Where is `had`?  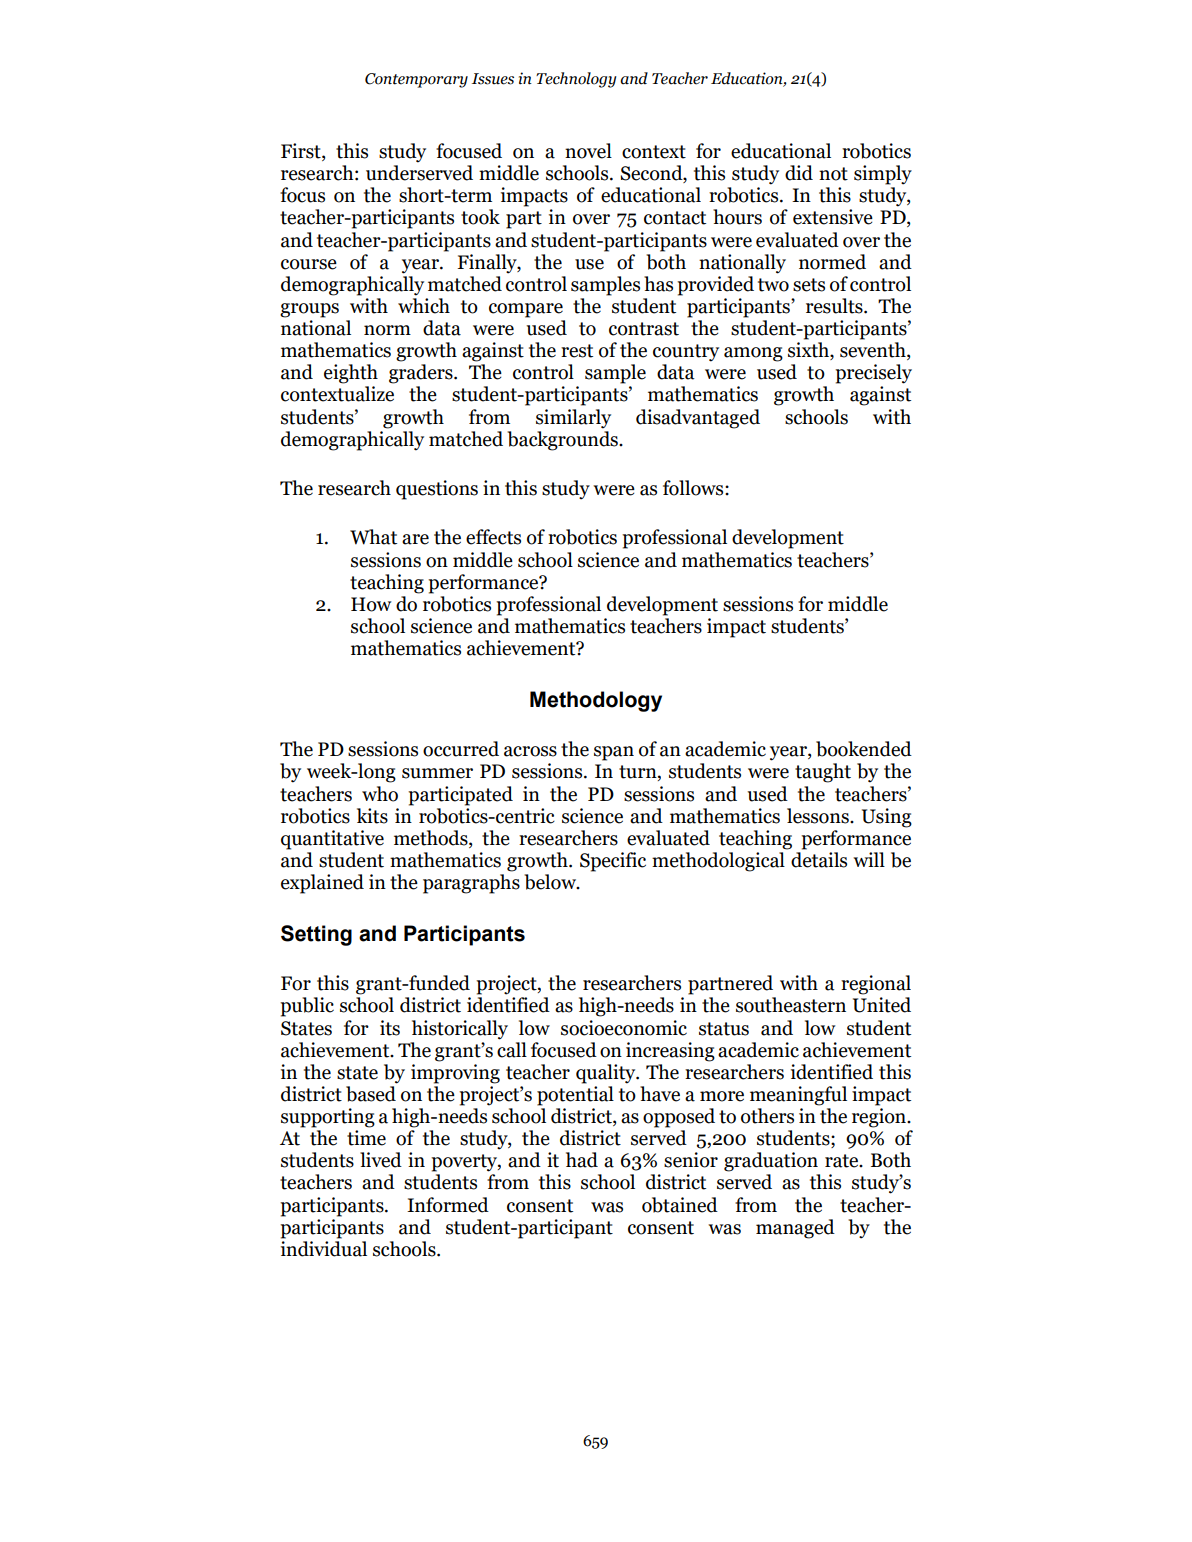
had is located at coordinates (582, 1160).
